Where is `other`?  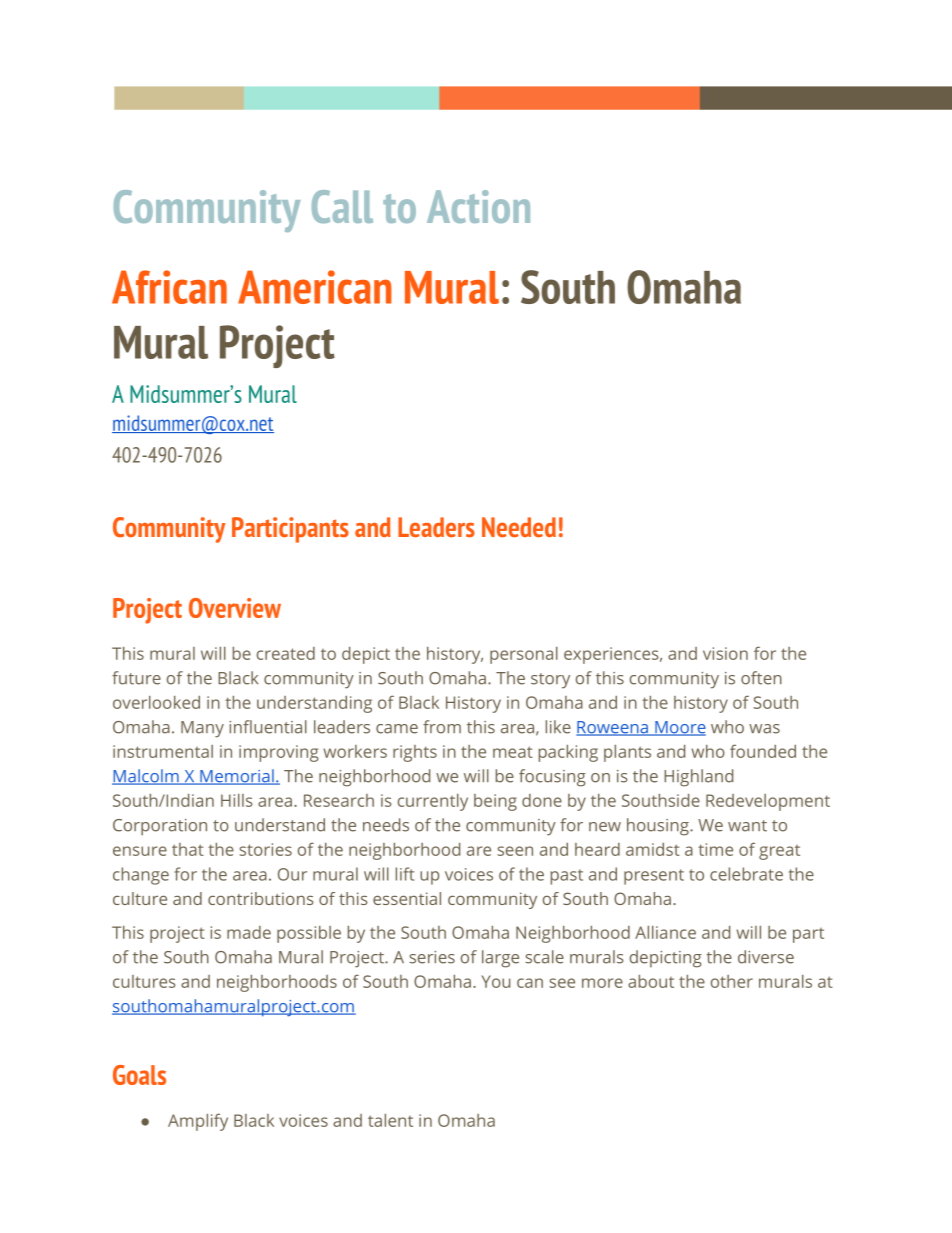 other is located at coordinates (732, 981).
